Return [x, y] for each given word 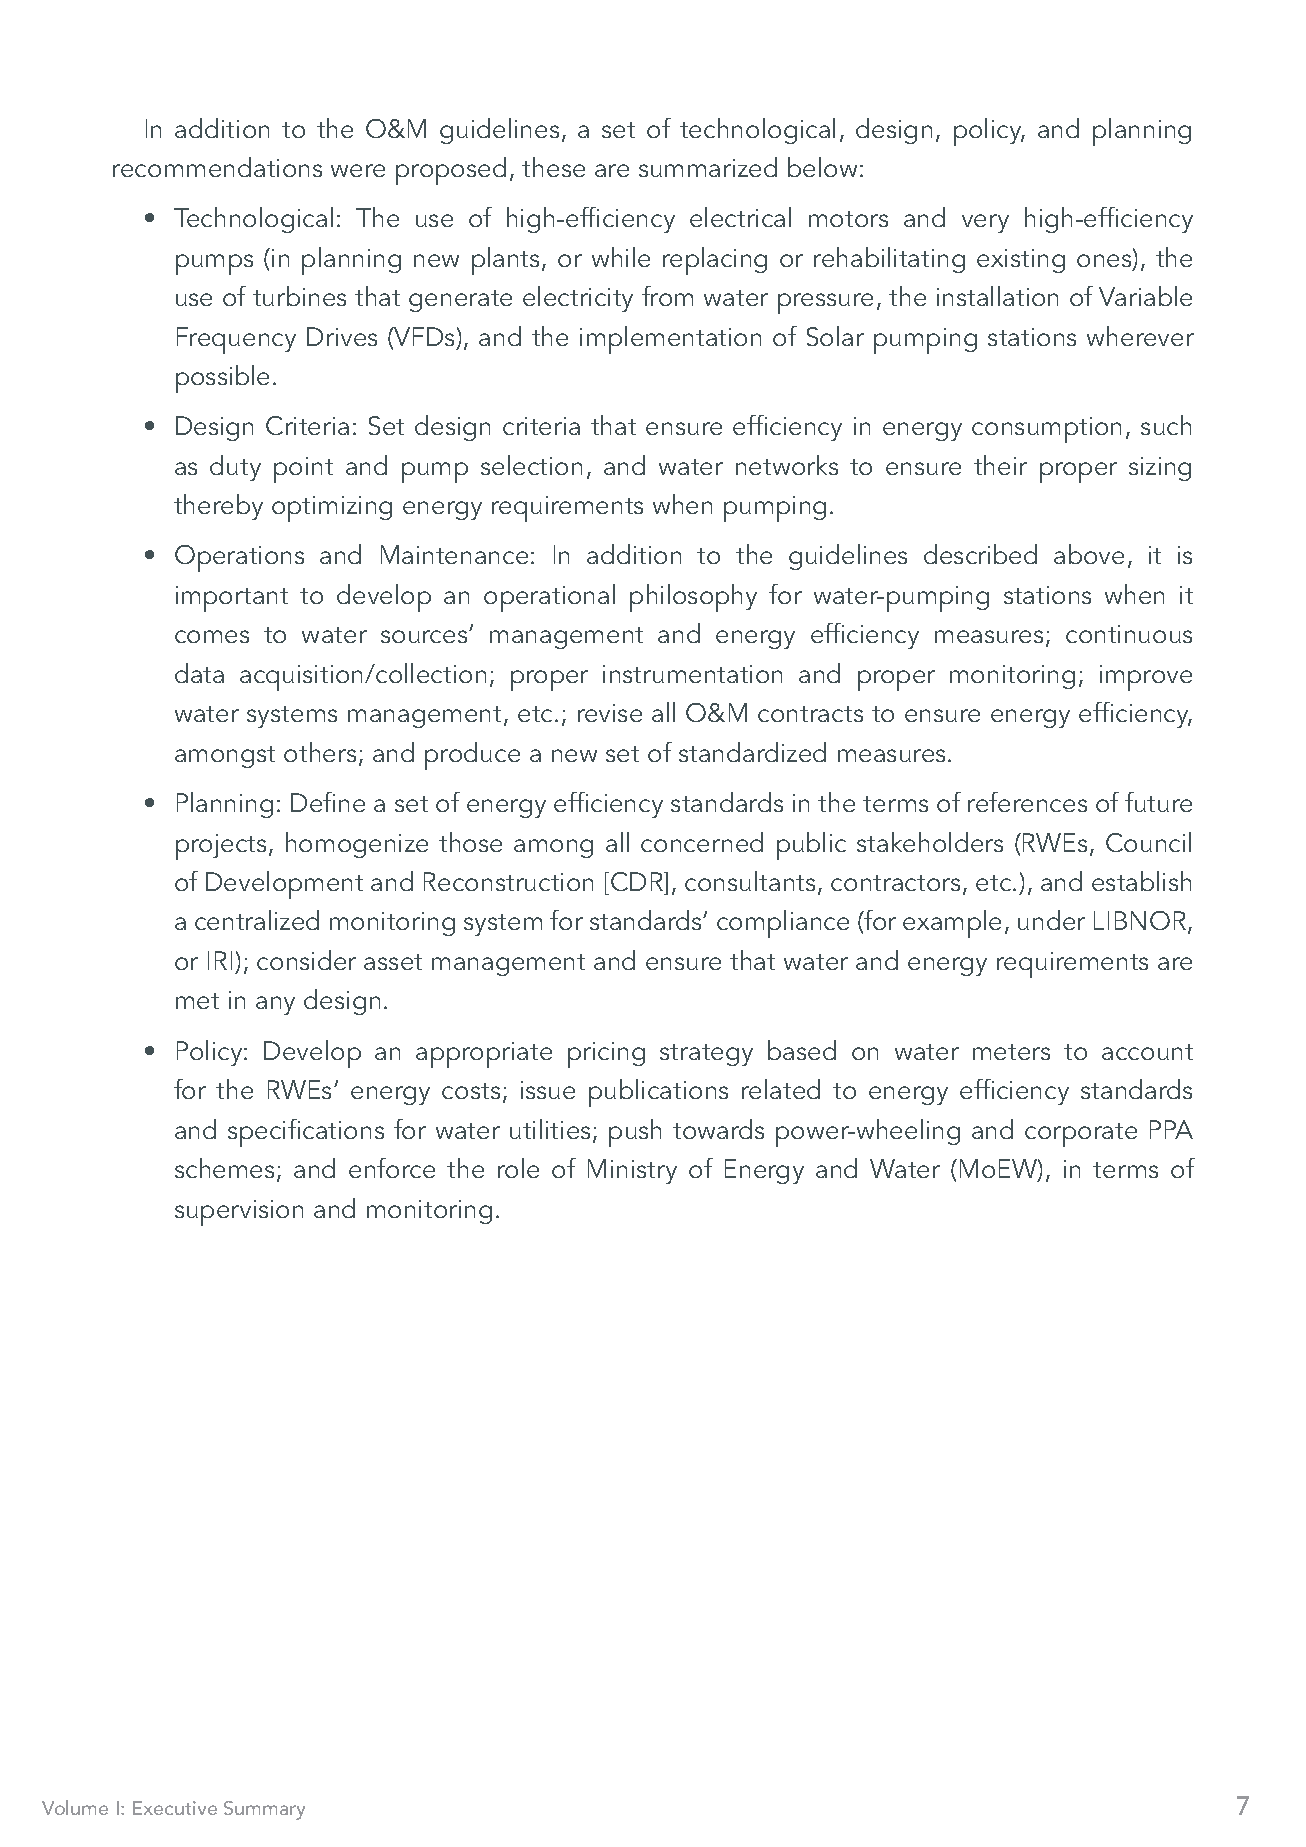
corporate [1081, 1135]
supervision [239, 1213]
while [621, 257]
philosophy [693, 598]
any [275, 1005]
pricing [606, 1055]
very [985, 223]
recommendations [217, 167]
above [1089, 554]
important [232, 599]
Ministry [632, 1171]
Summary [264, 1810]
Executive [175, 1808]
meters [1011, 1052]
